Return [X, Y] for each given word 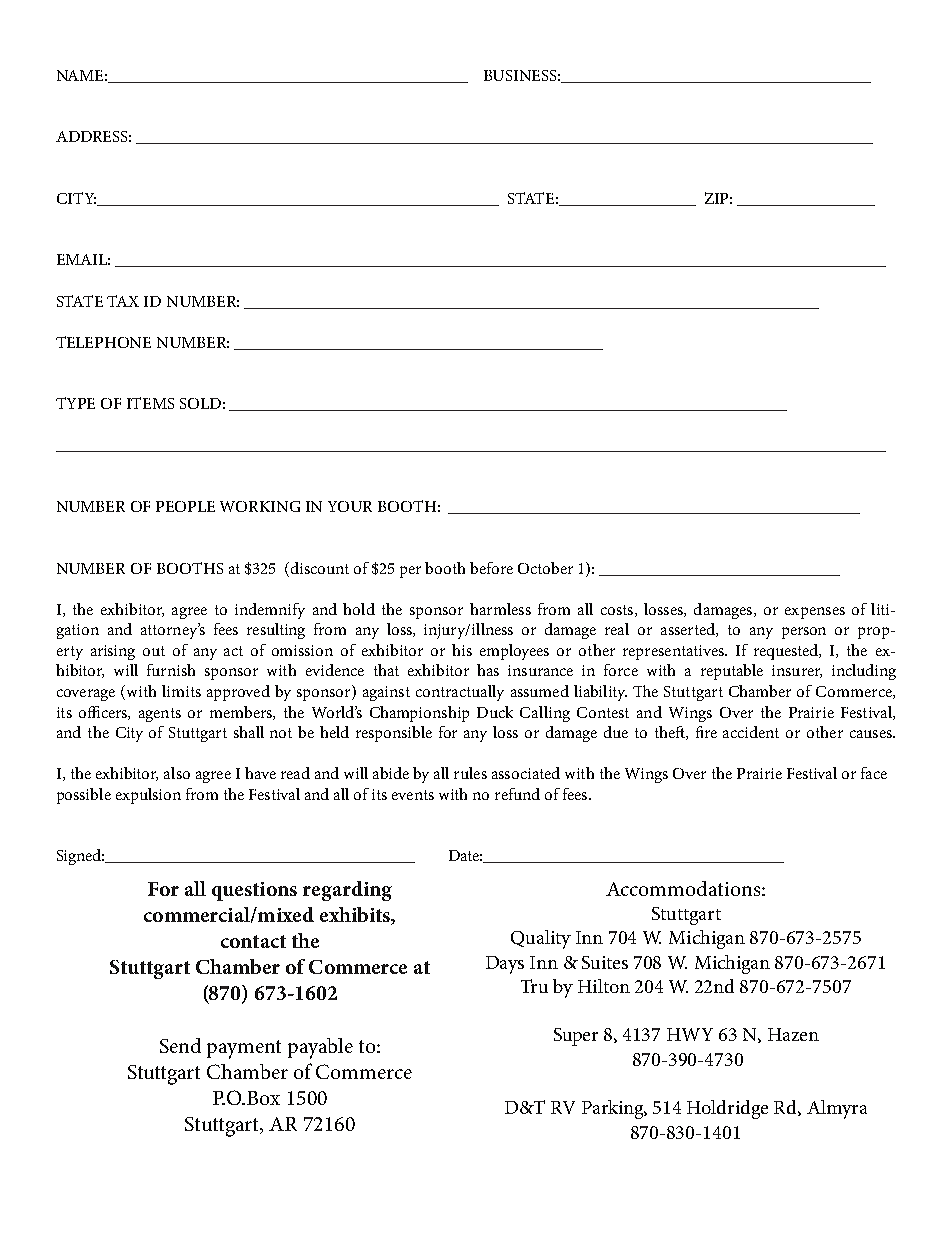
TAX [123, 301]
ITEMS [150, 403]
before [491, 568]
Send [180, 1045]
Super [576, 1037]
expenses [815, 613]
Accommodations [684, 888]
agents [160, 715]
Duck [495, 712]
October [545, 568]
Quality [541, 939]
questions [254, 891]
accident [751, 732]
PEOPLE [185, 506]
